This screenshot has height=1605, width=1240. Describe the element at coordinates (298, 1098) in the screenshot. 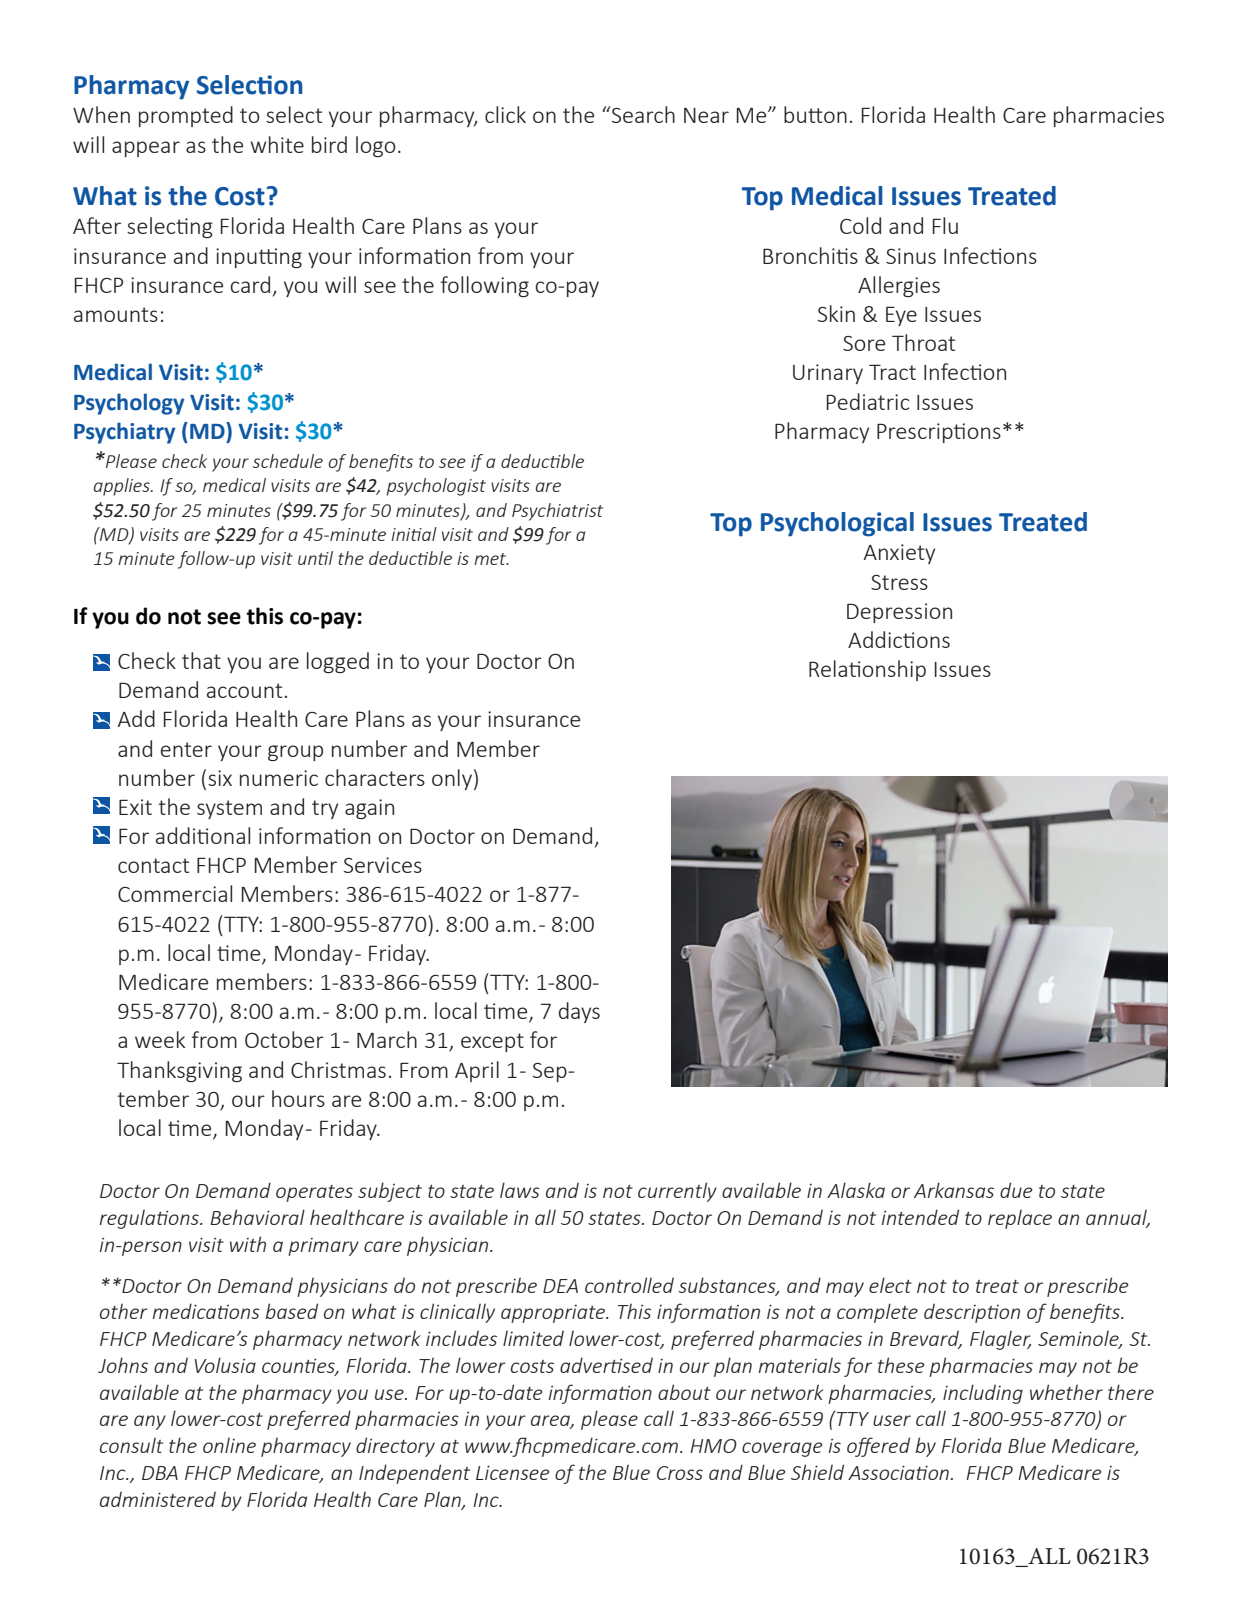

I see `hours` at that location.
